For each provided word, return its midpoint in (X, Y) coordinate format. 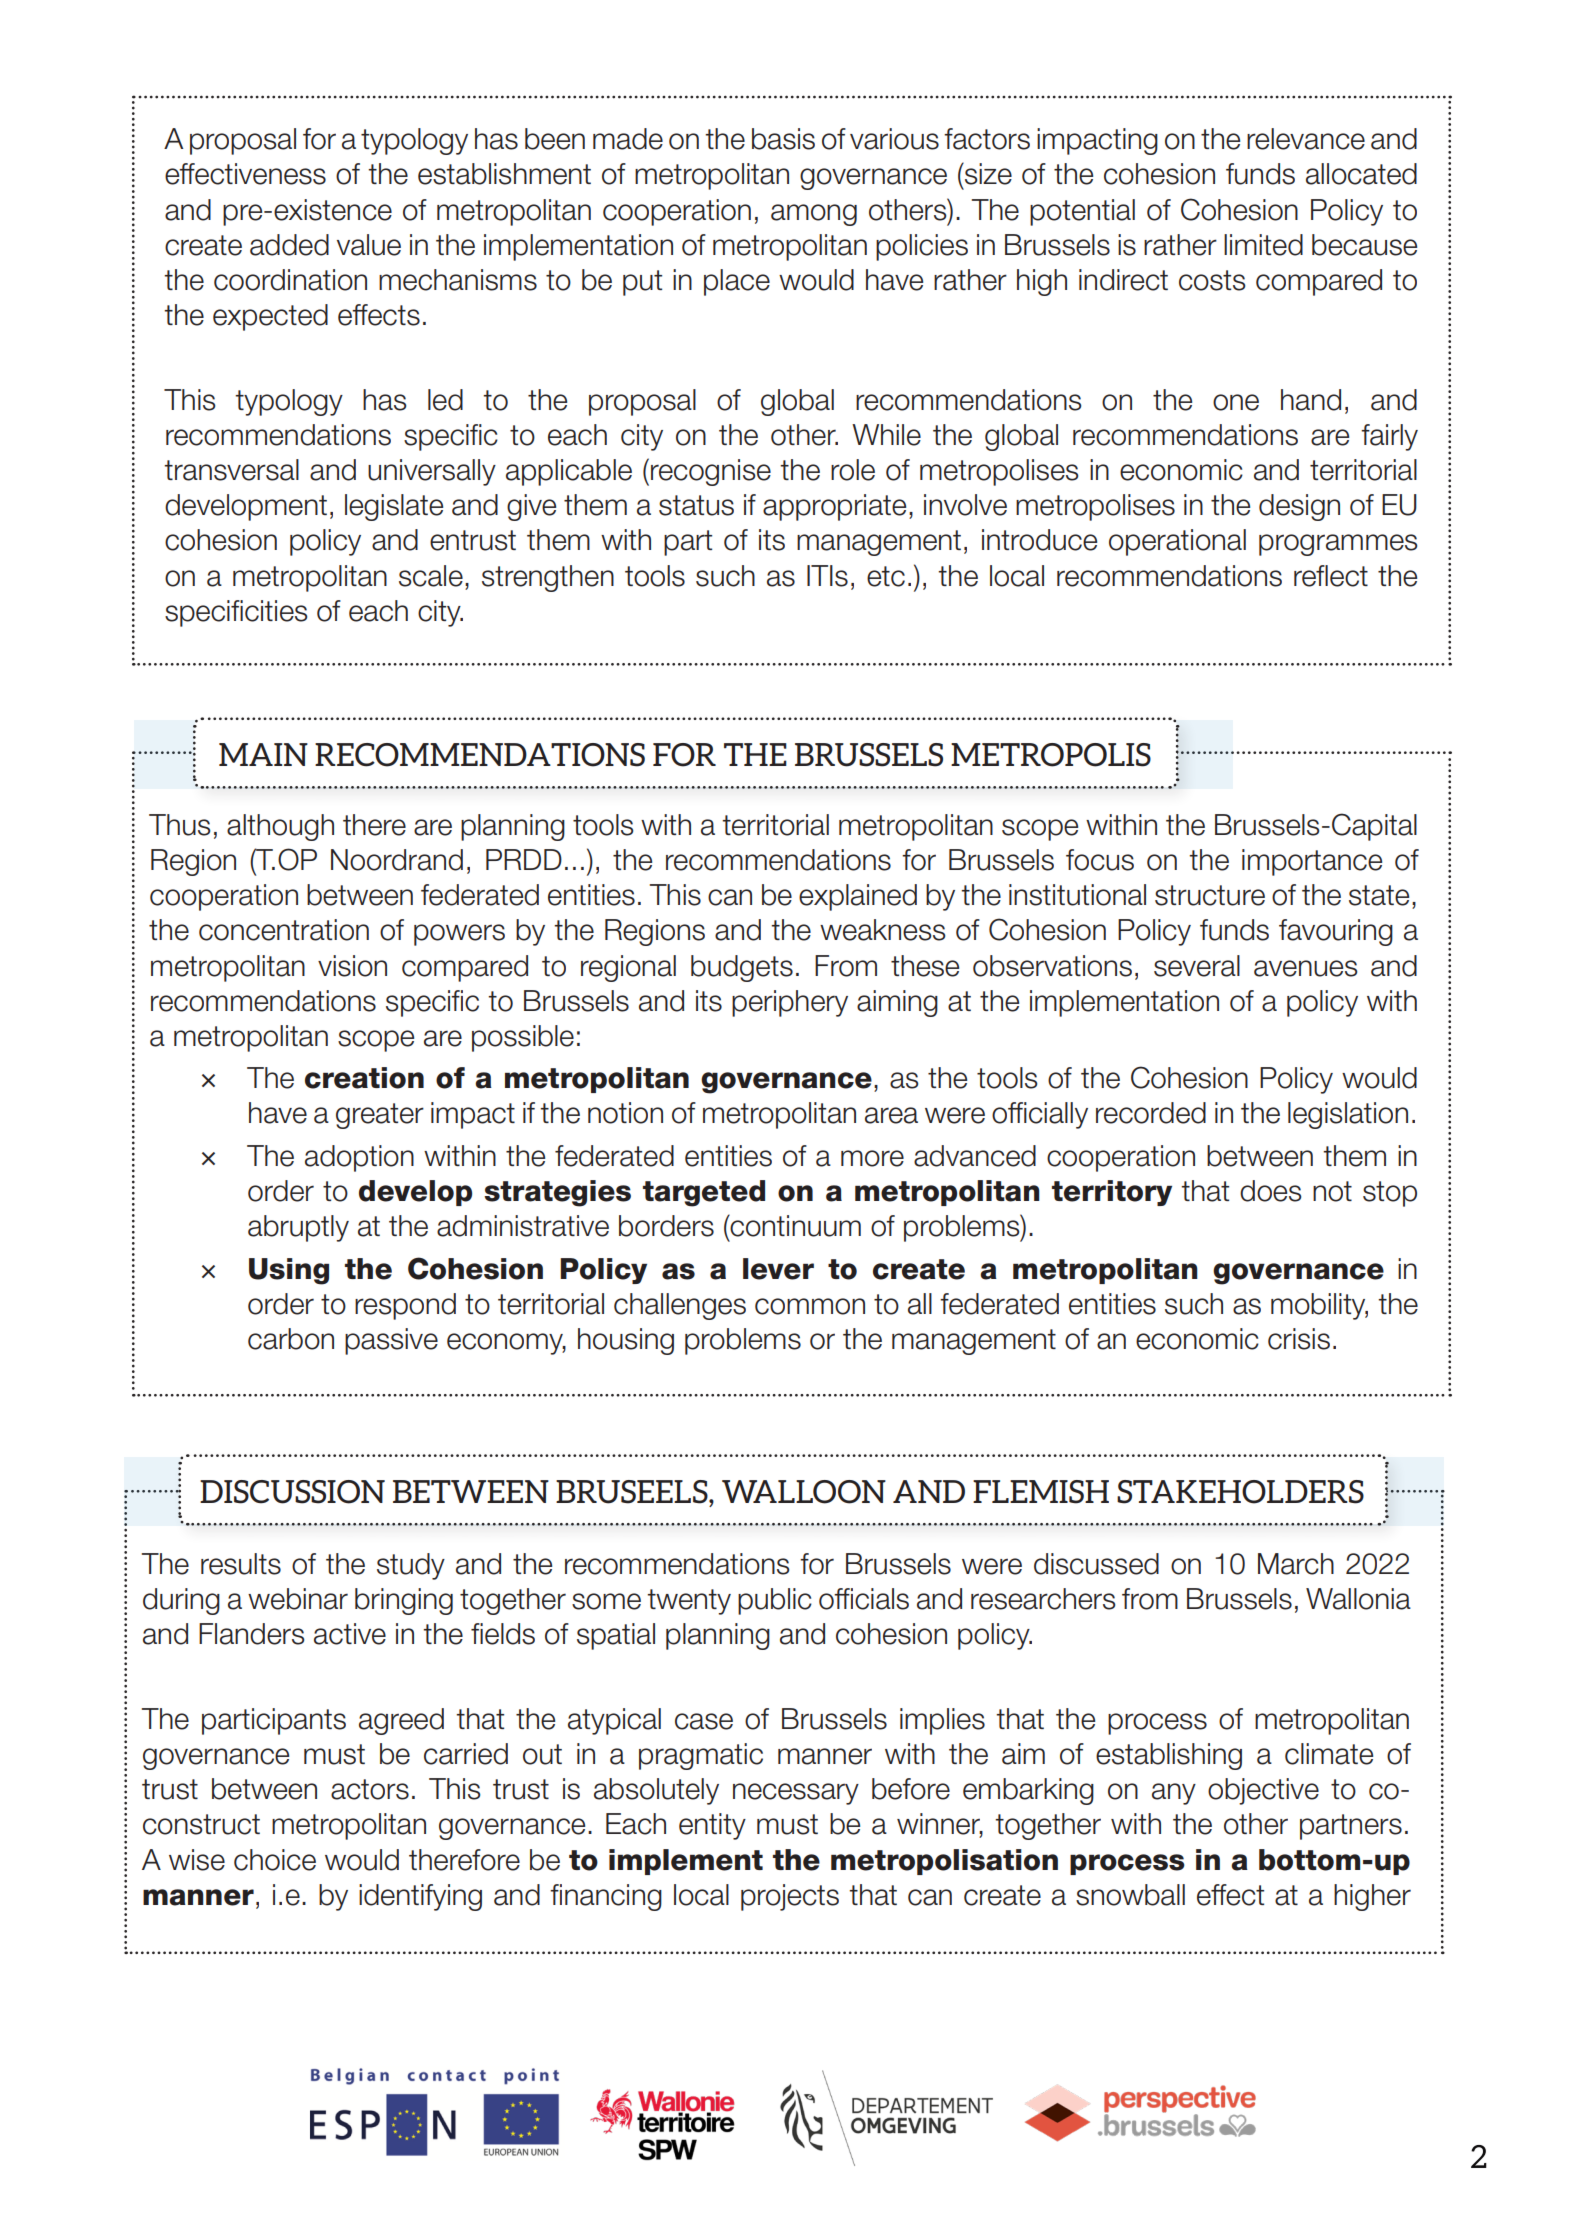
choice (275, 1860)
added (289, 245)
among (814, 215)
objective (1263, 1791)
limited (1263, 245)
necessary (796, 1794)
